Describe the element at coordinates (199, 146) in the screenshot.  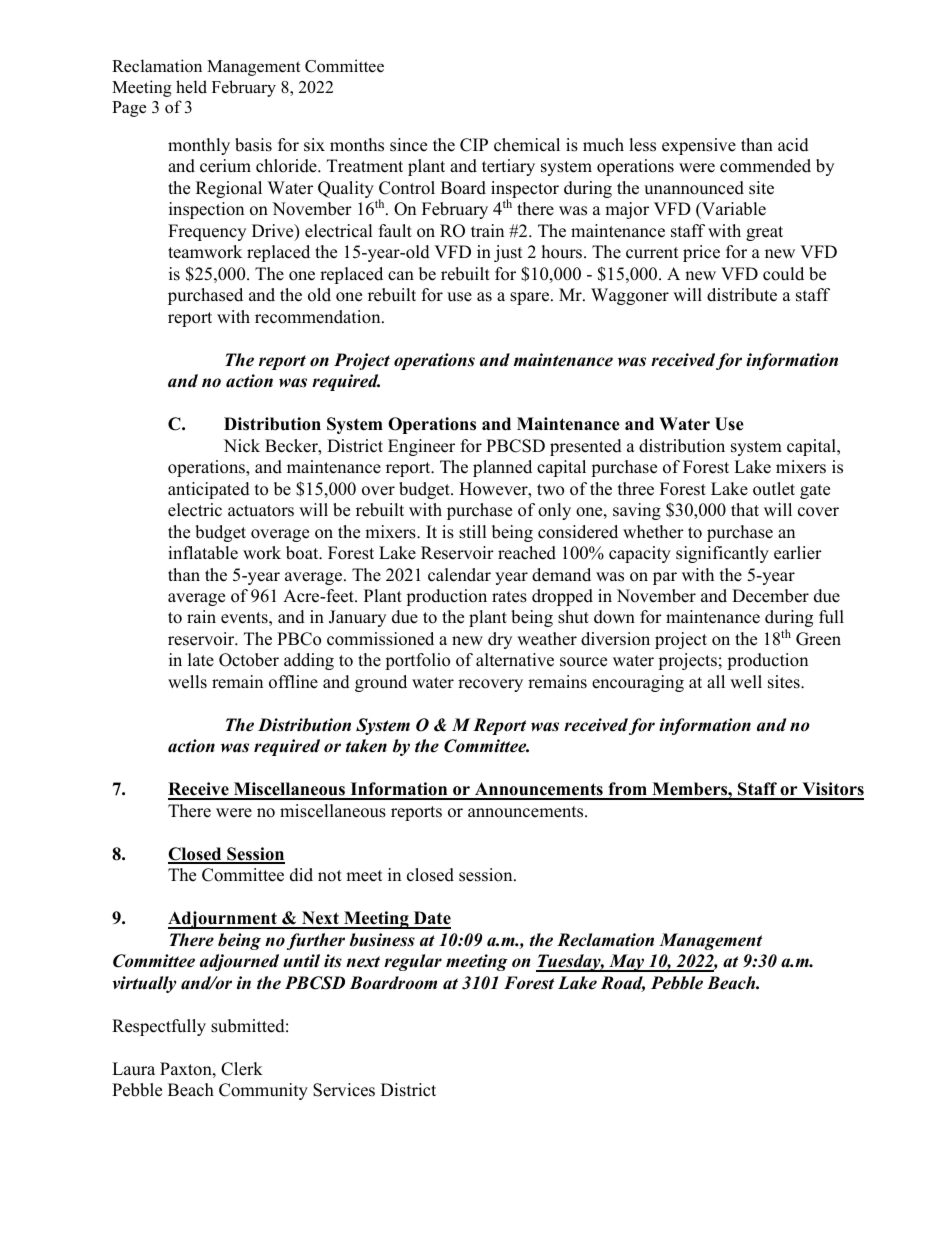
I see `monthly` at that location.
